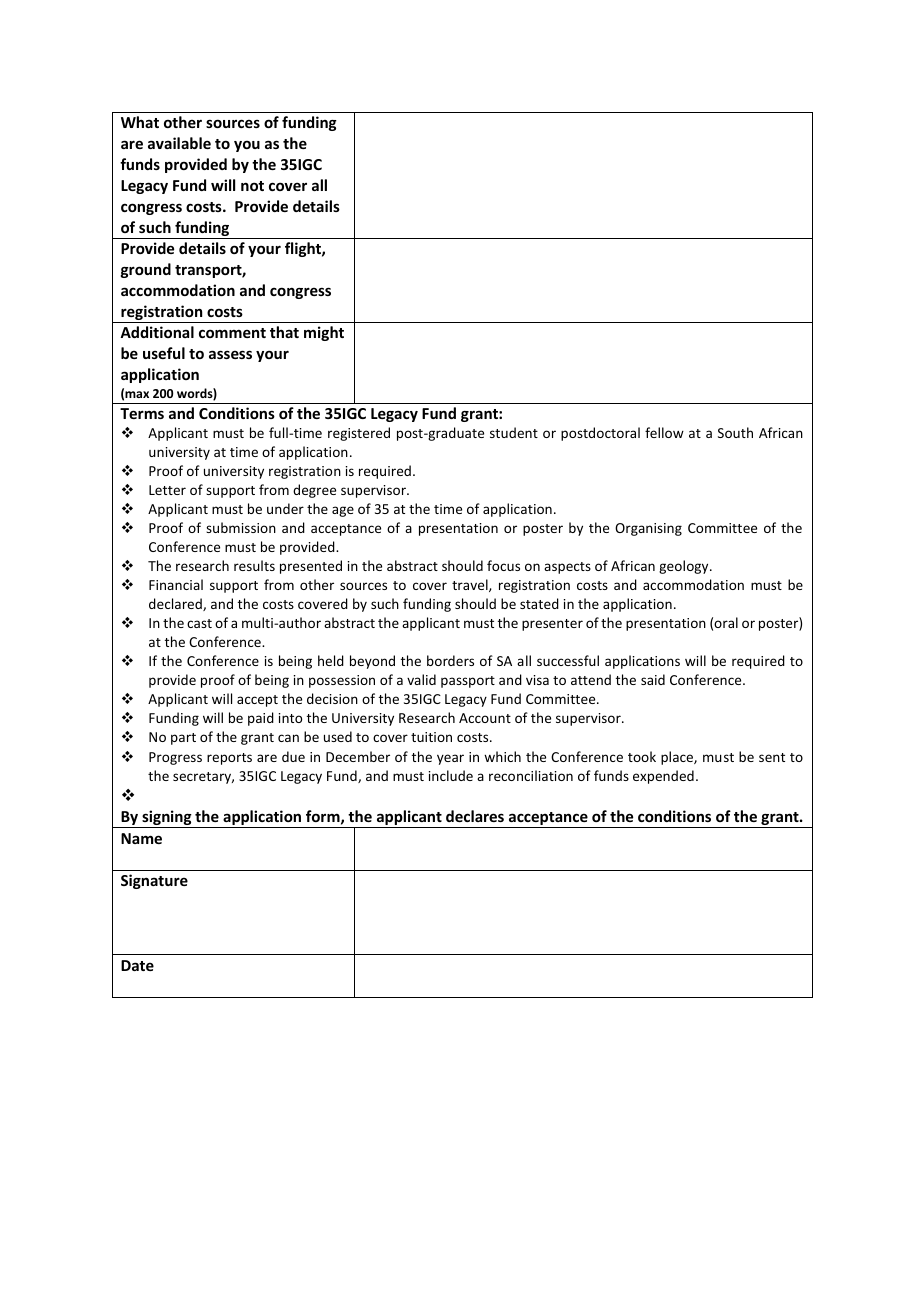  I want to click on expended, so click(663, 777).
